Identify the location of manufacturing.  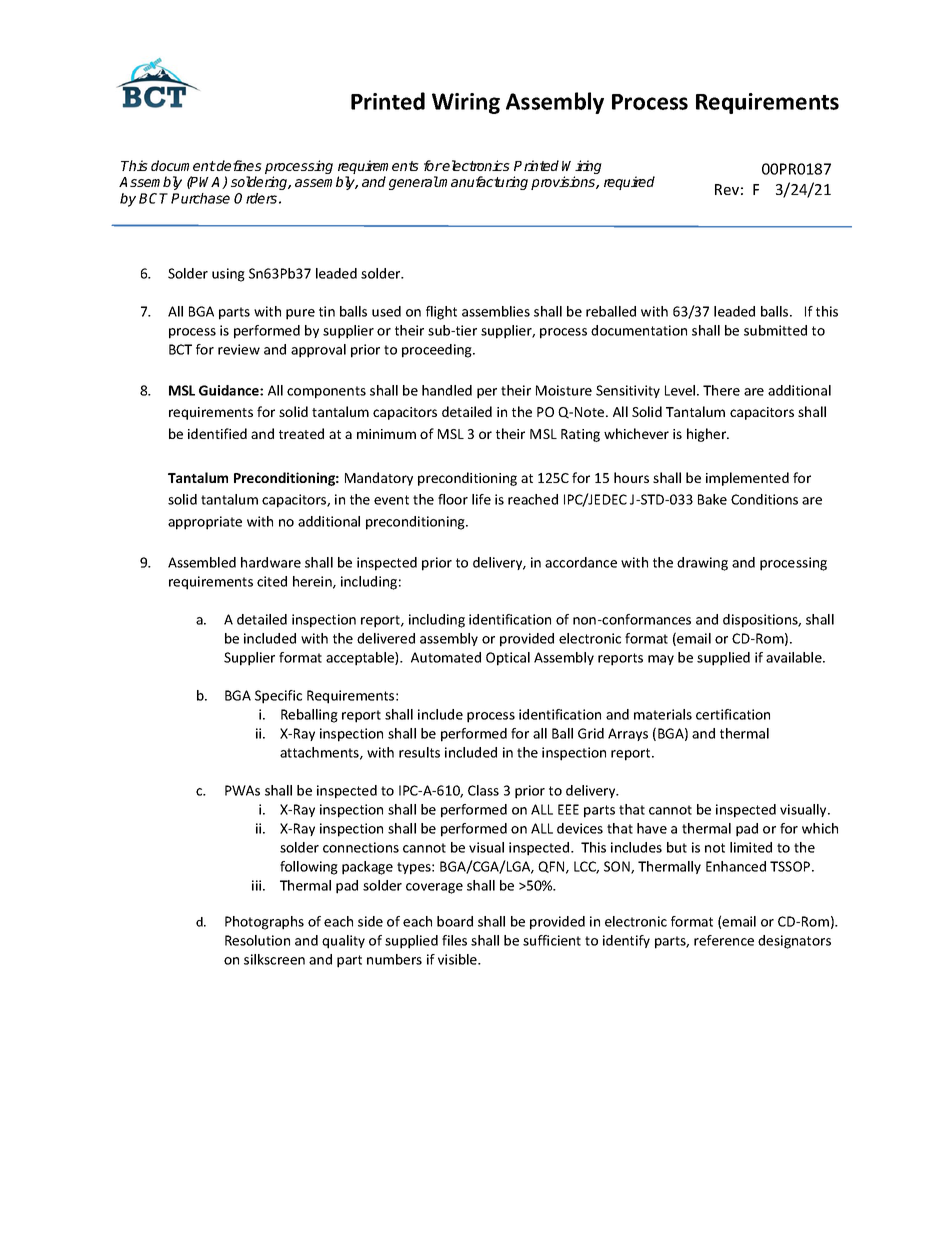
(483, 183).
